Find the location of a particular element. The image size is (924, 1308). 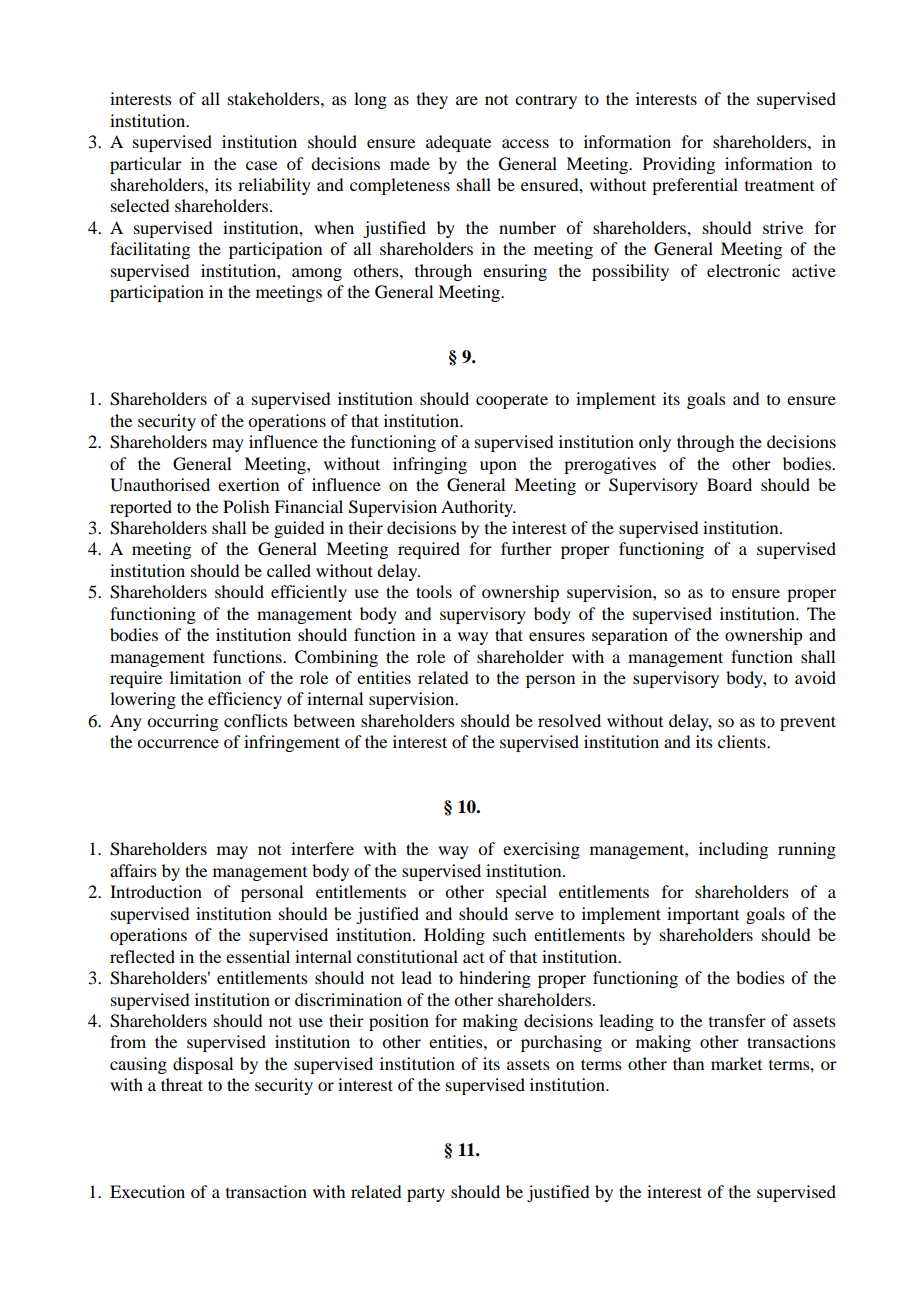

upon is located at coordinates (498, 467).
